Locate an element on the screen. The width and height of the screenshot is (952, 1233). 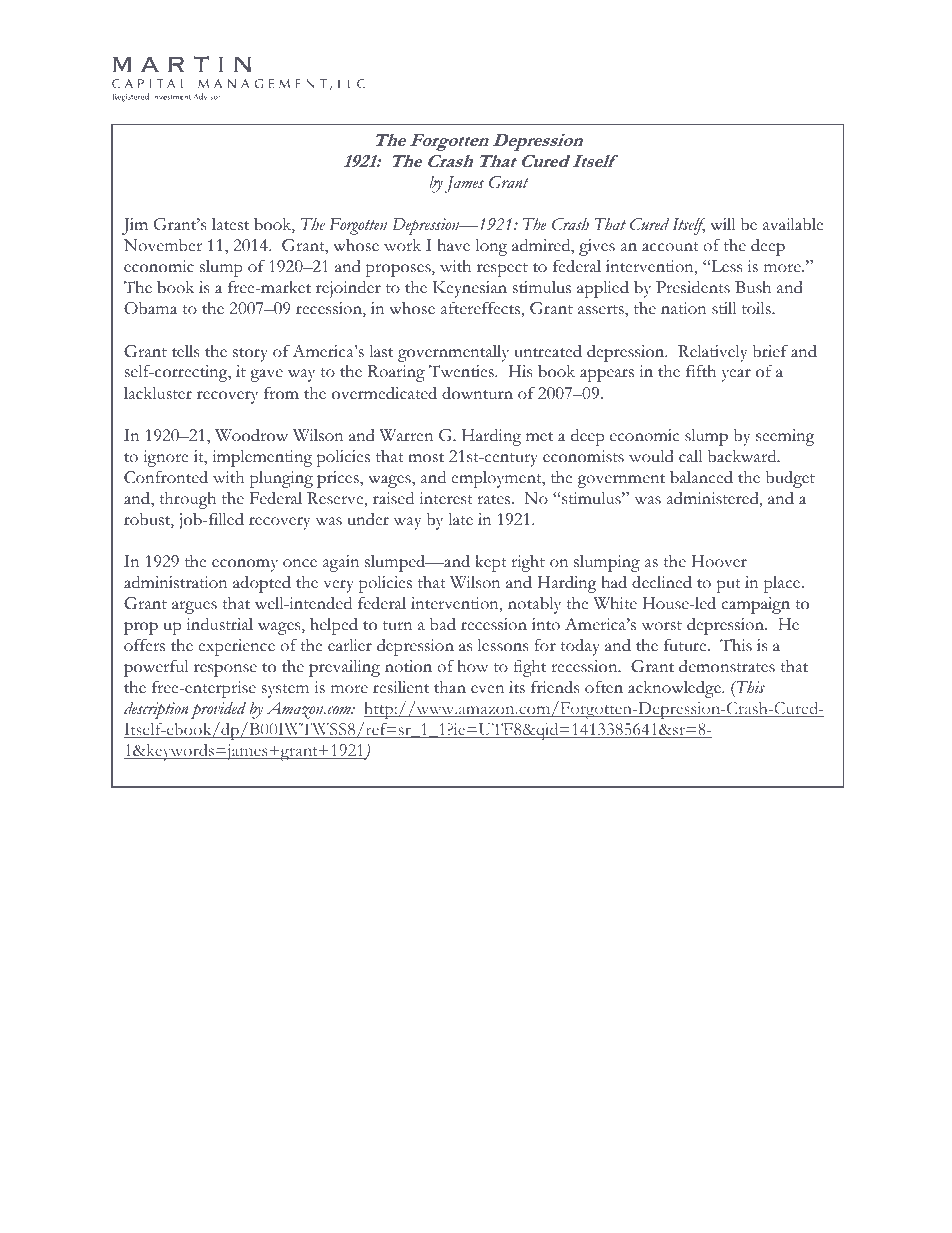
balanced is located at coordinates (701, 477).
